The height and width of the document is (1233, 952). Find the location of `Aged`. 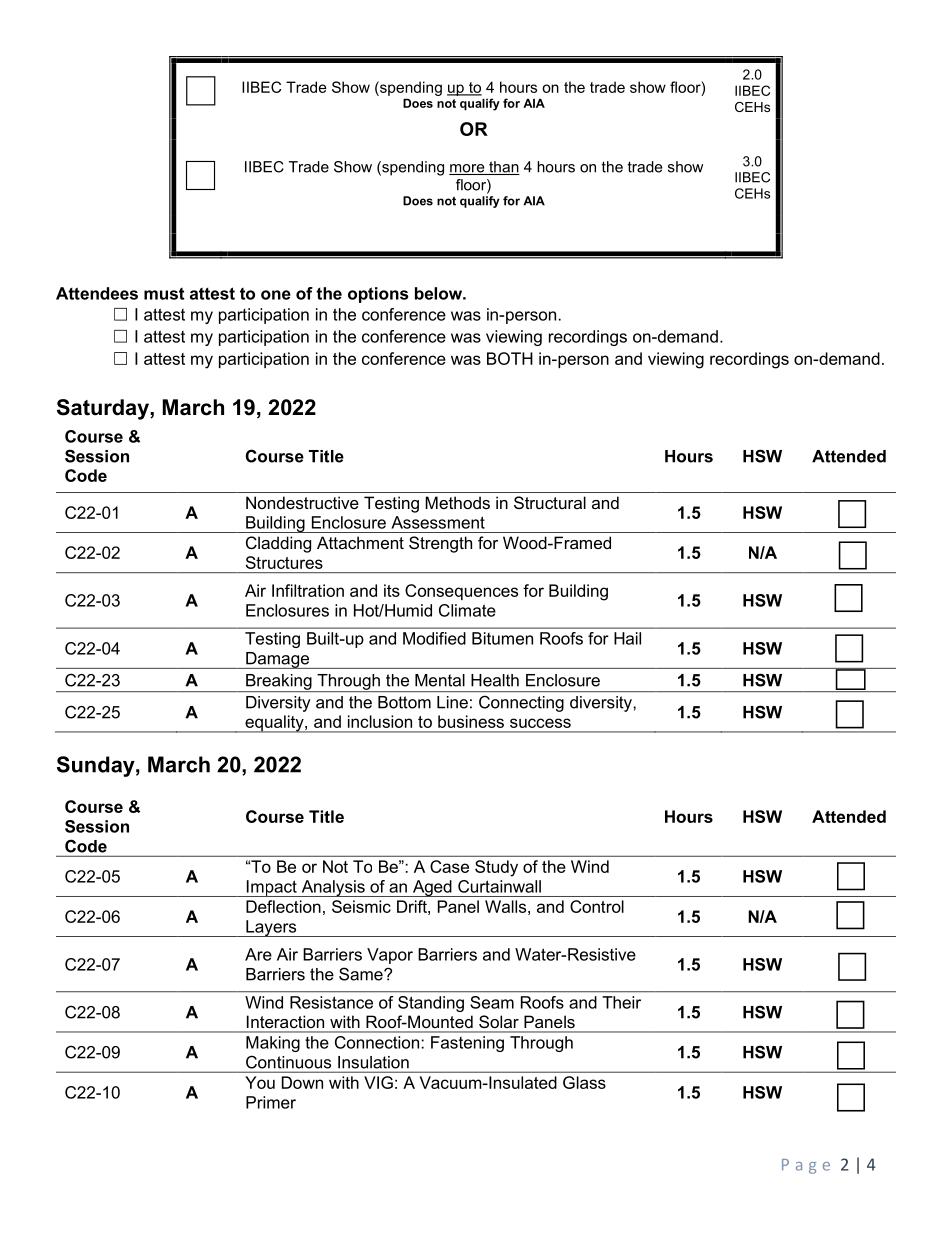

Aged is located at coordinates (432, 888).
